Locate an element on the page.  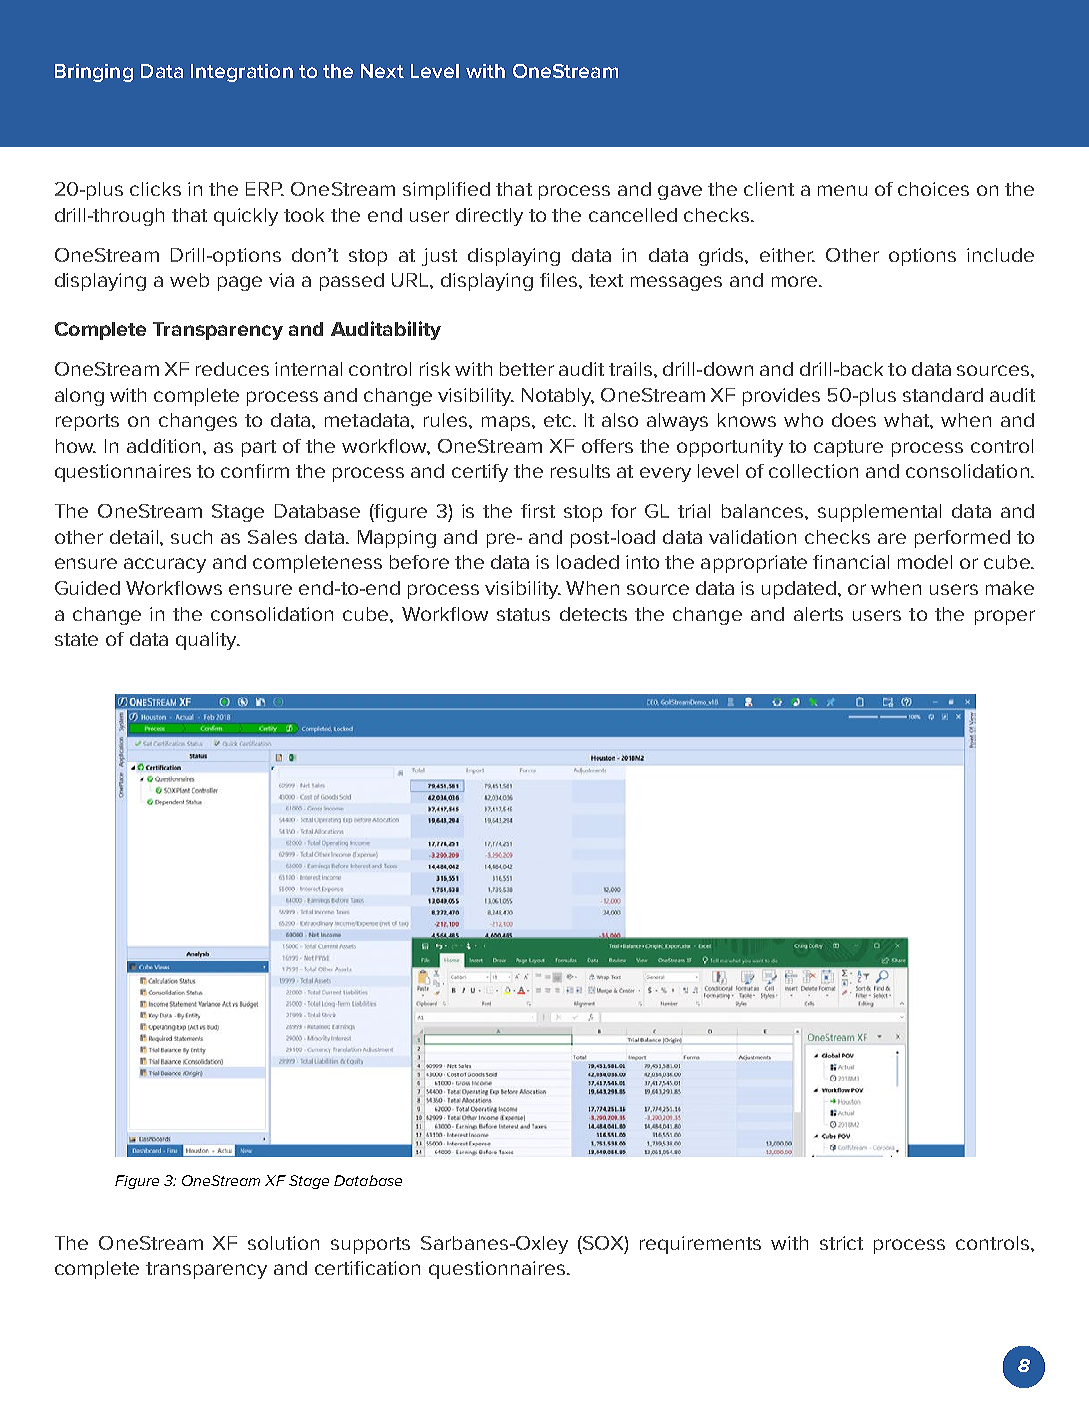
addition is located at coordinates (163, 446).
